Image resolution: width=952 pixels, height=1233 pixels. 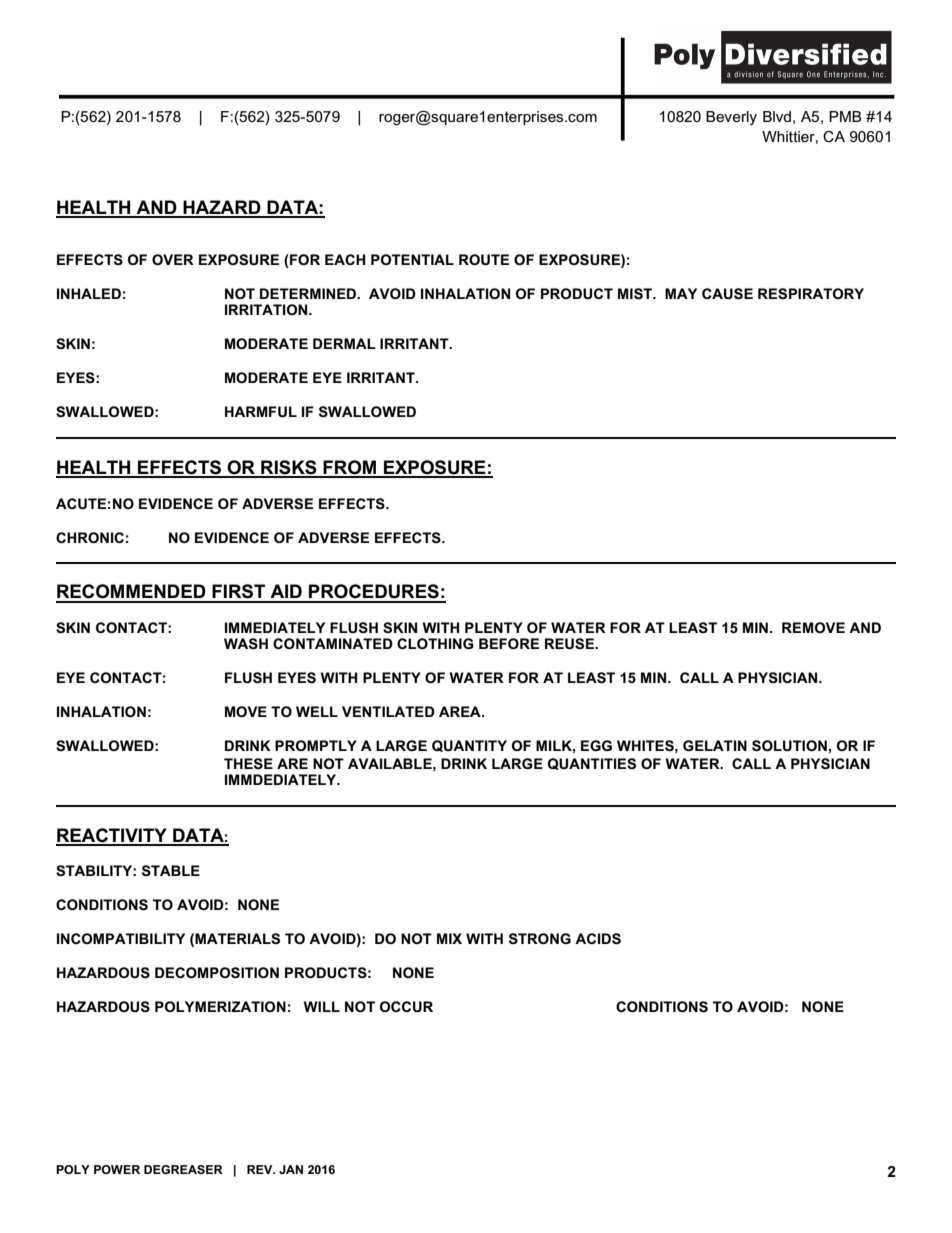 I want to click on CLOTHING, so click(x=435, y=643).
